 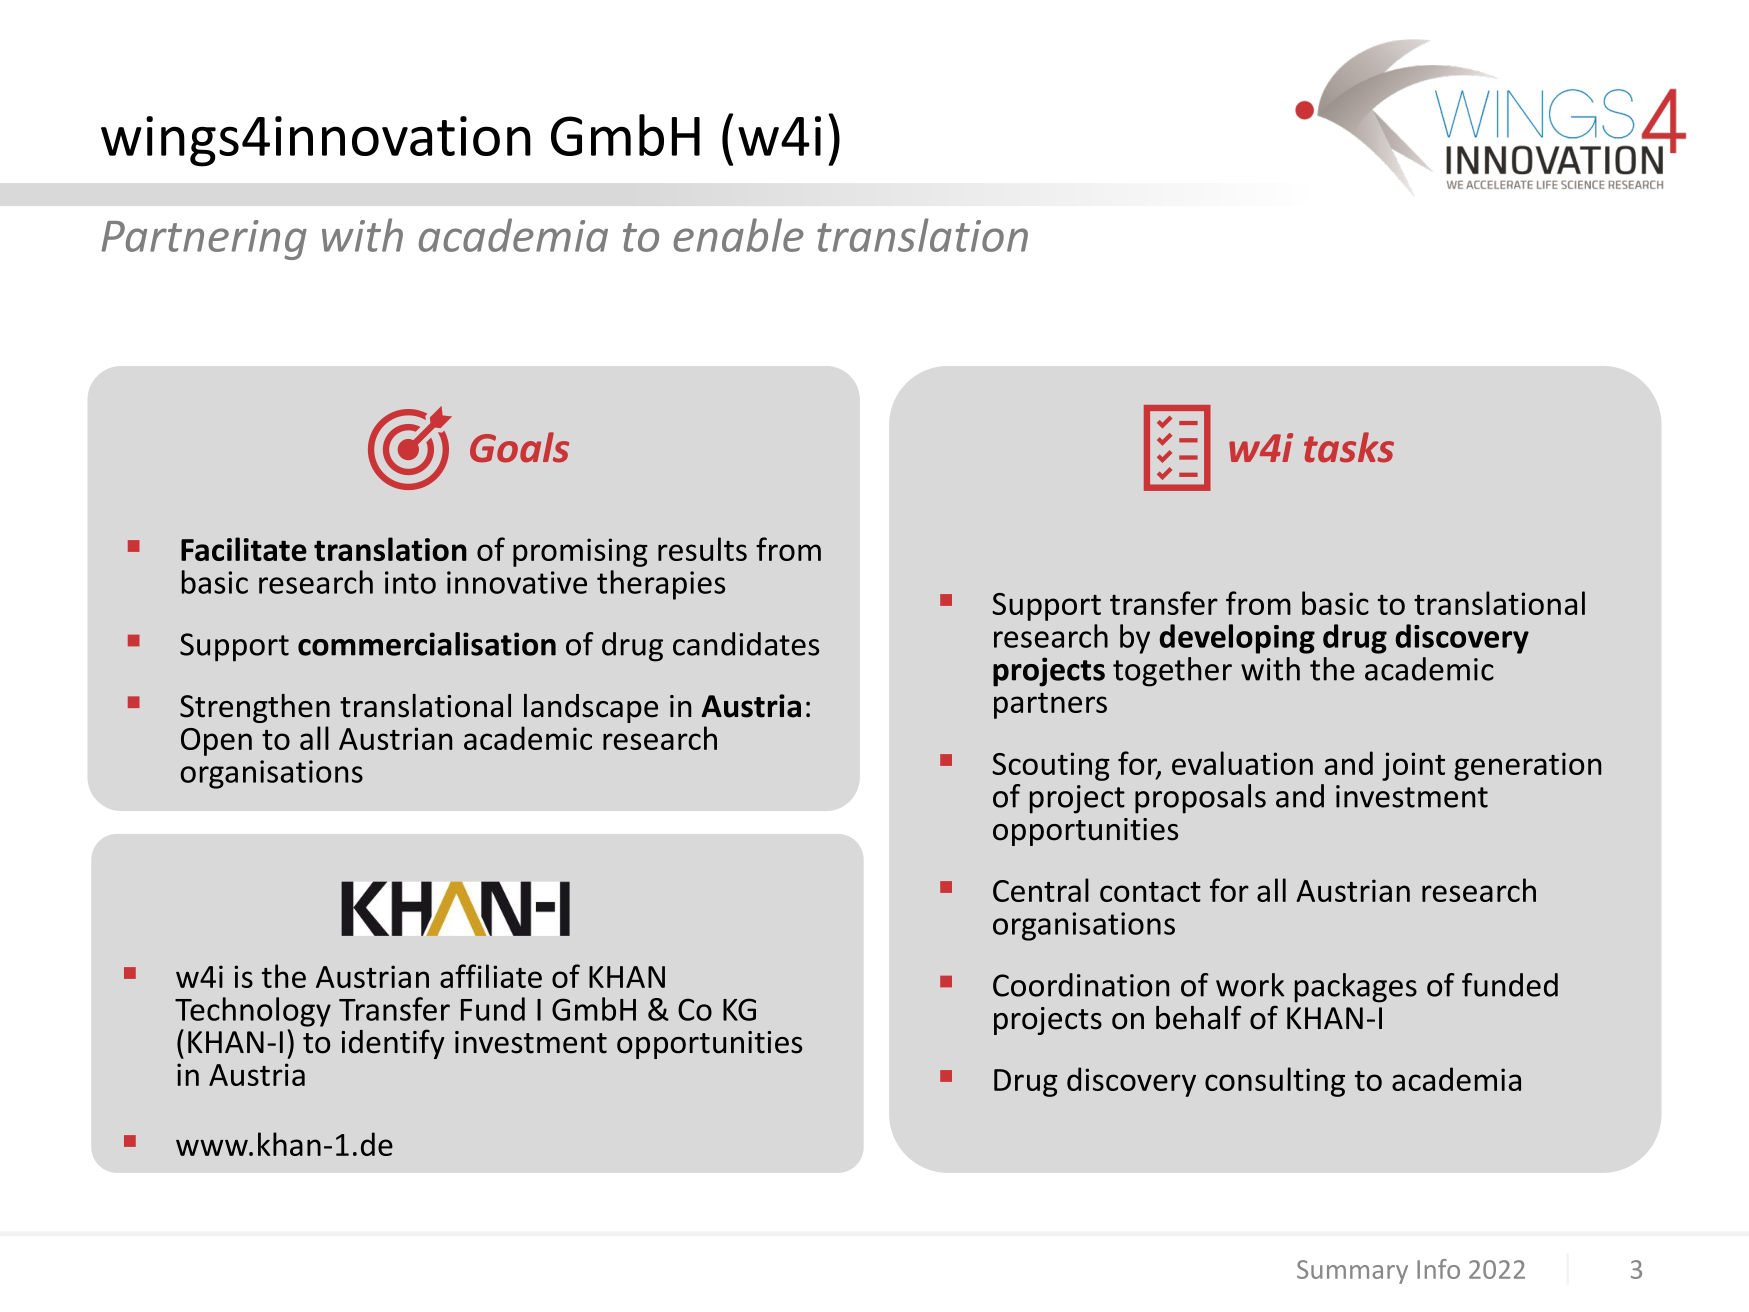 I want to click on affiliate, so click(x=491, y=976).
